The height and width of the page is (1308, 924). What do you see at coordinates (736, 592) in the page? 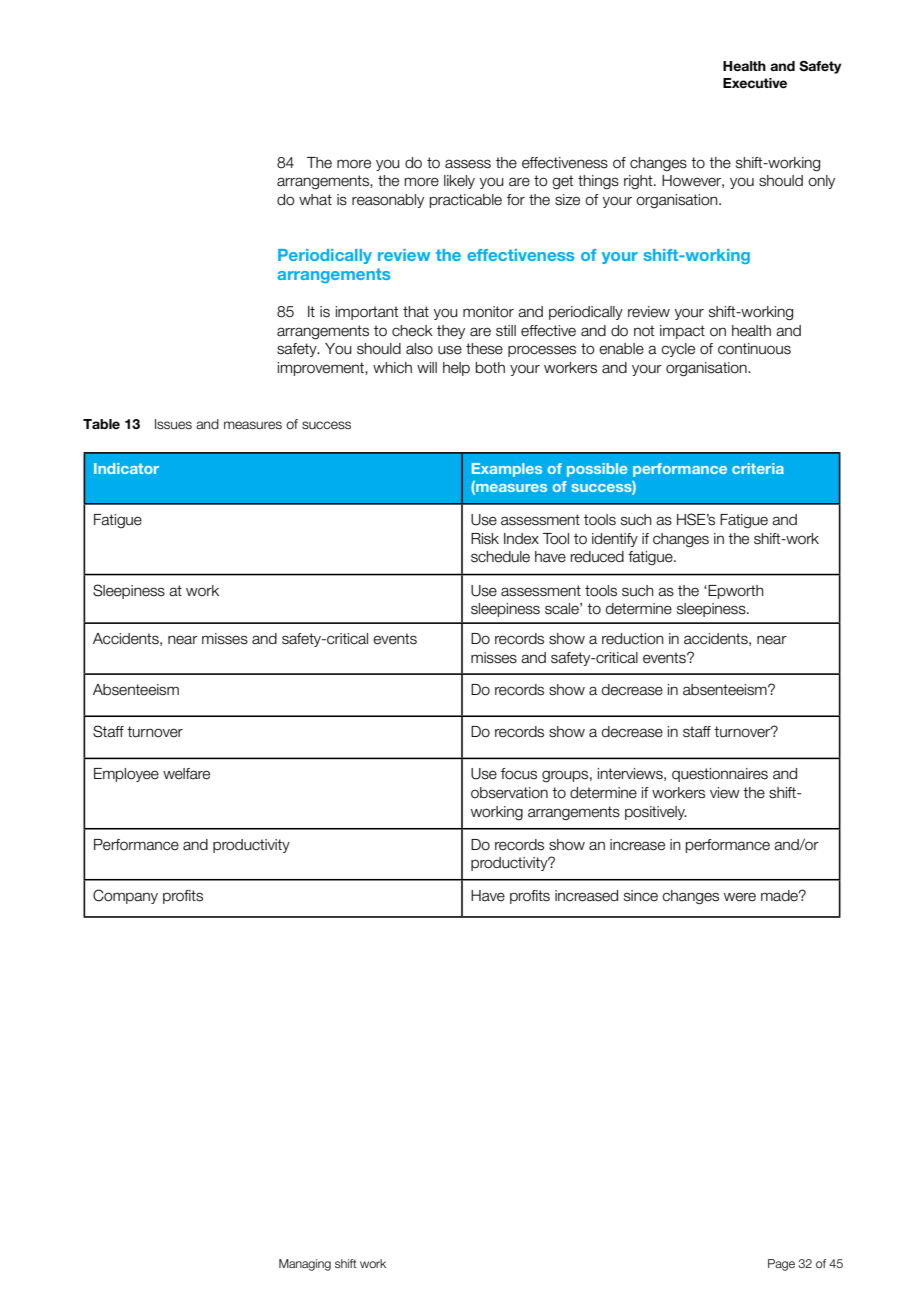
I see `Epworth` at bounding box center [736, 592].
